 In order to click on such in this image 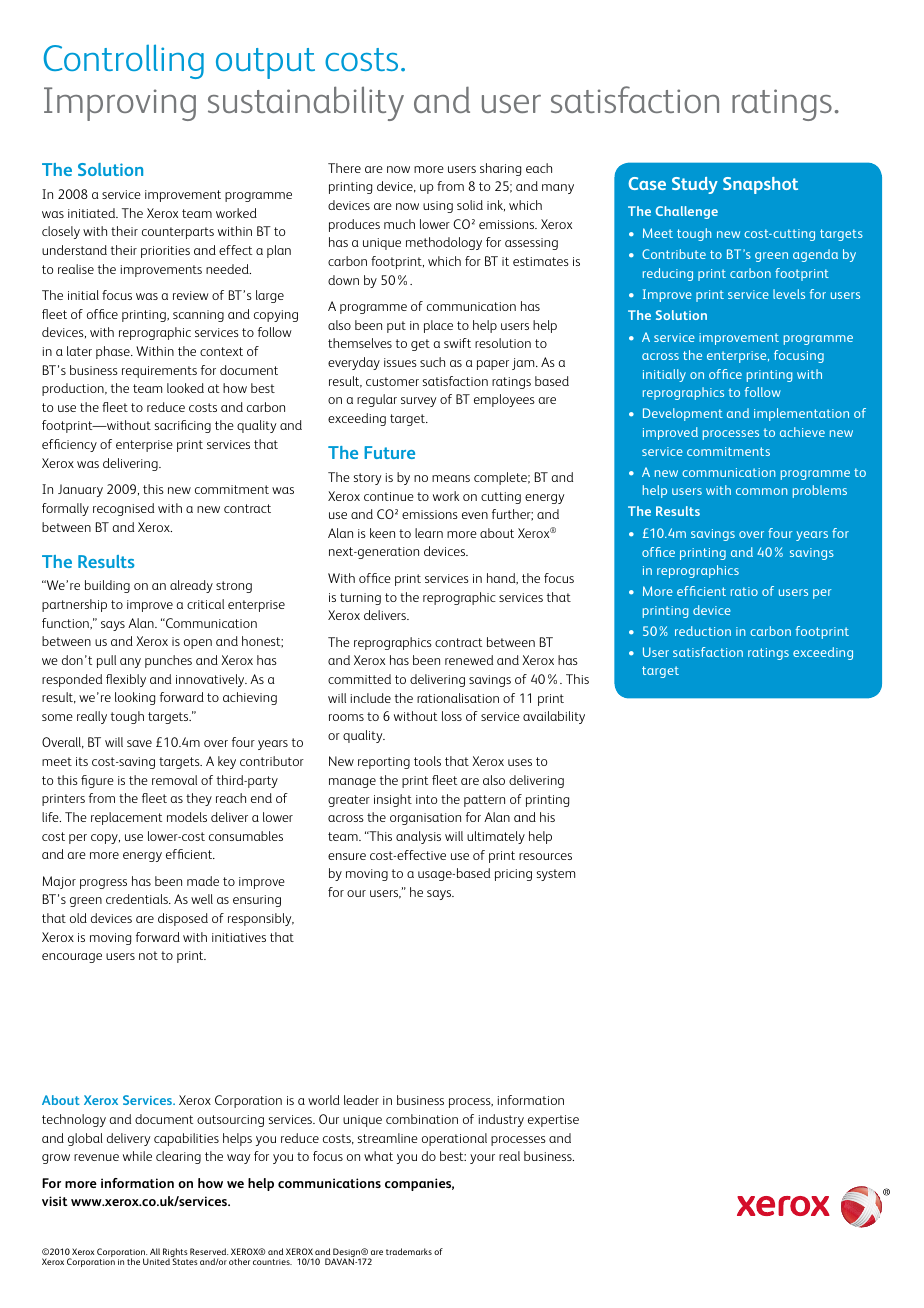, I will do `click(432, 362)`.
